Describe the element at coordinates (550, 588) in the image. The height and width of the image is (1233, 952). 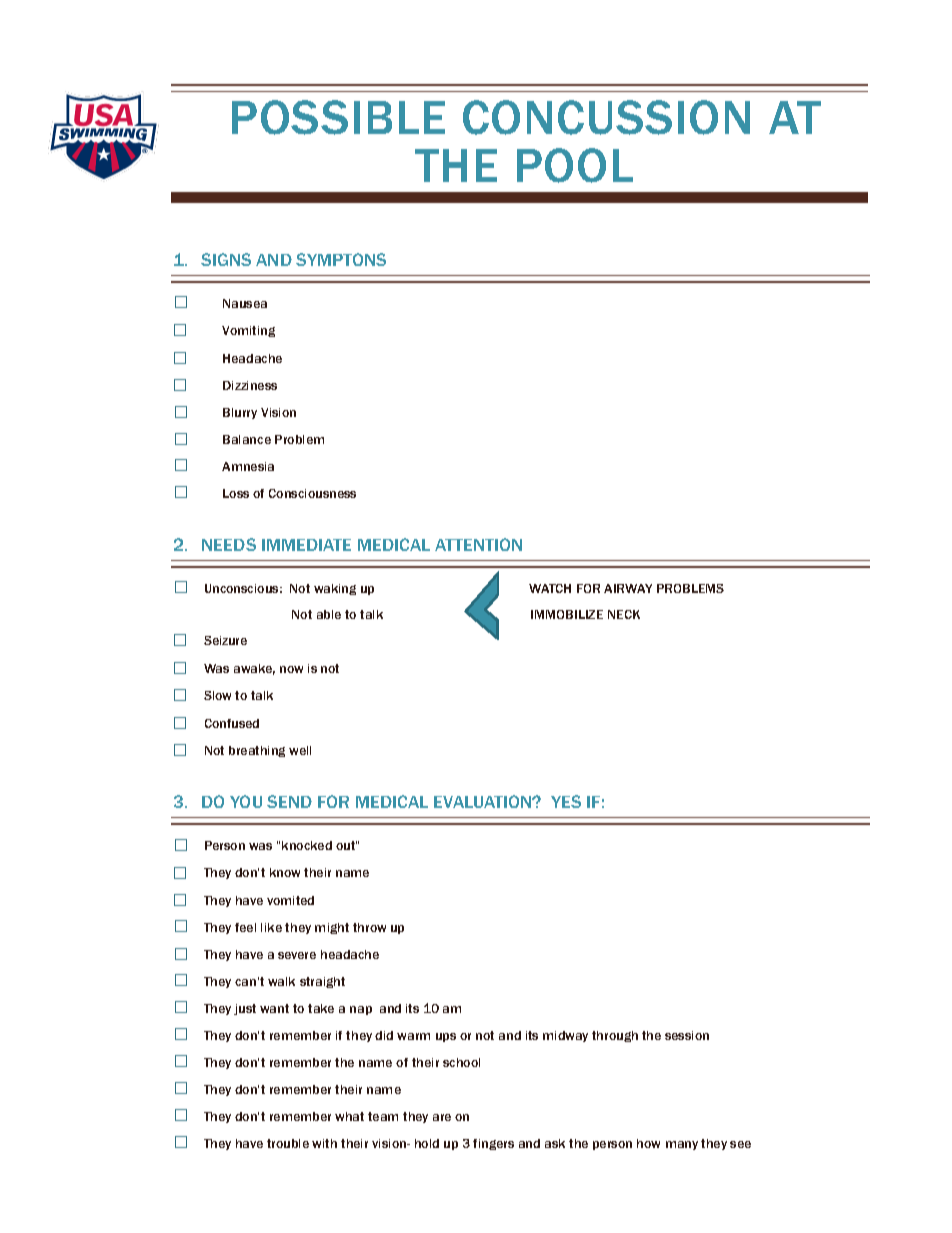
I see `WATCH` at that location.
